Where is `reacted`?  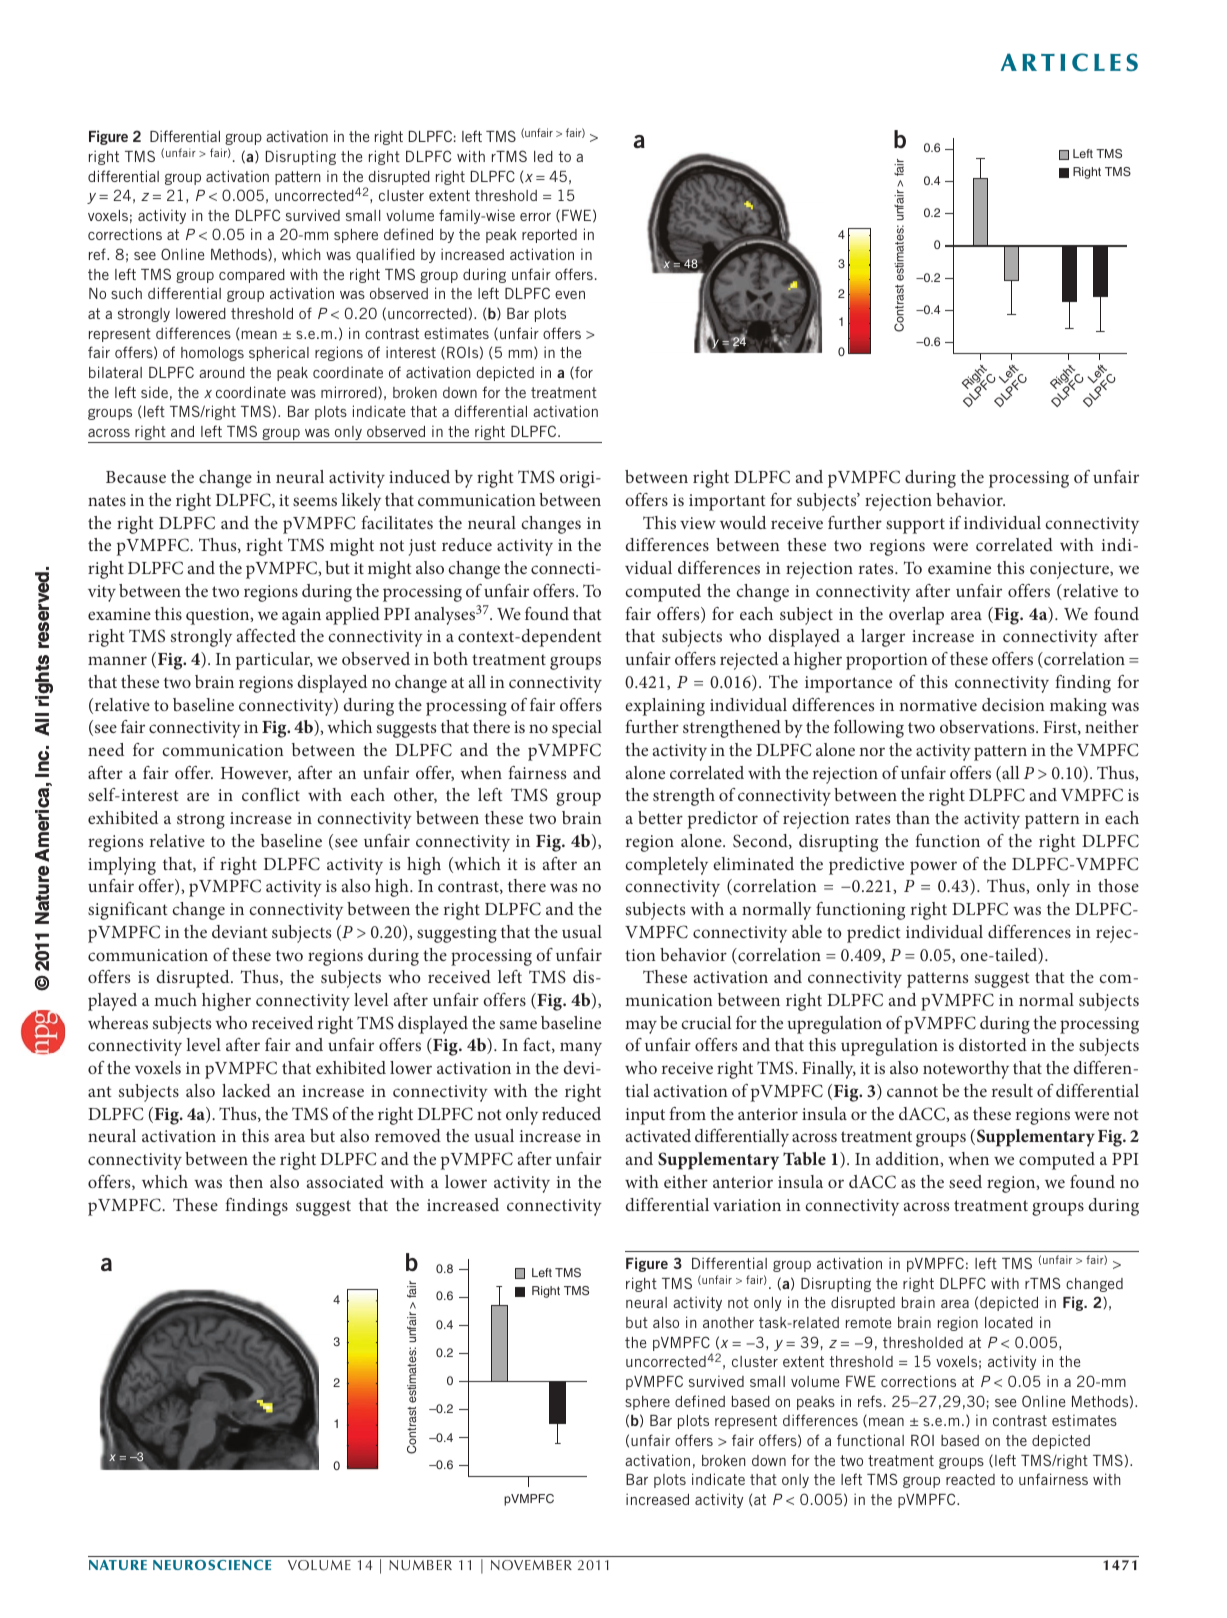
reacted is located at coordinates (970, 1479).
